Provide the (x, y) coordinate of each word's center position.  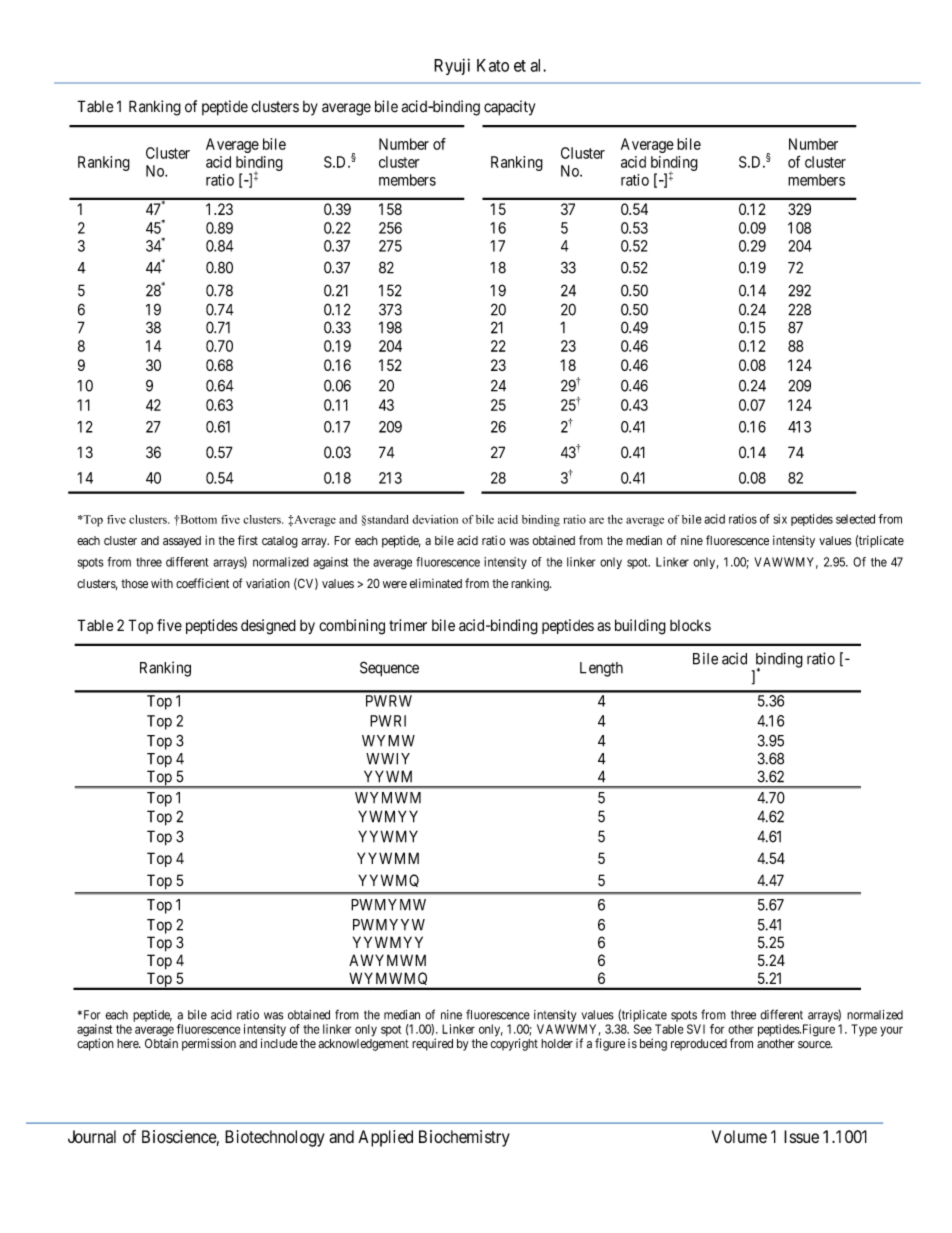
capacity (509, 108)
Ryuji (452, 66)
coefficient (202, 583)
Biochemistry (464, 1138)
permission (209, 1044)
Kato (493, 65)
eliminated (436, 583)
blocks (690, 625)
